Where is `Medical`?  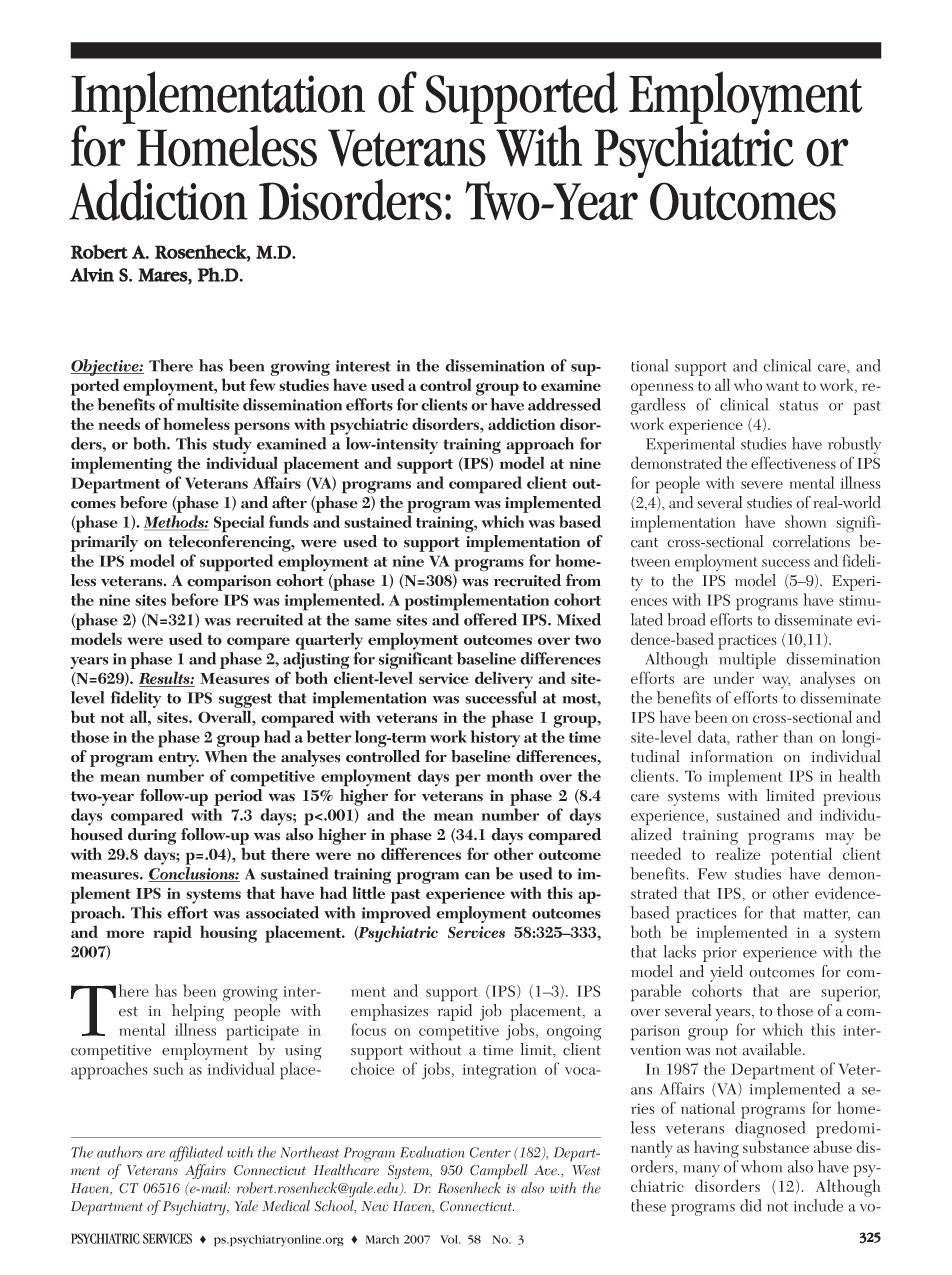 Medical is located at coordinates (286, 1206).
